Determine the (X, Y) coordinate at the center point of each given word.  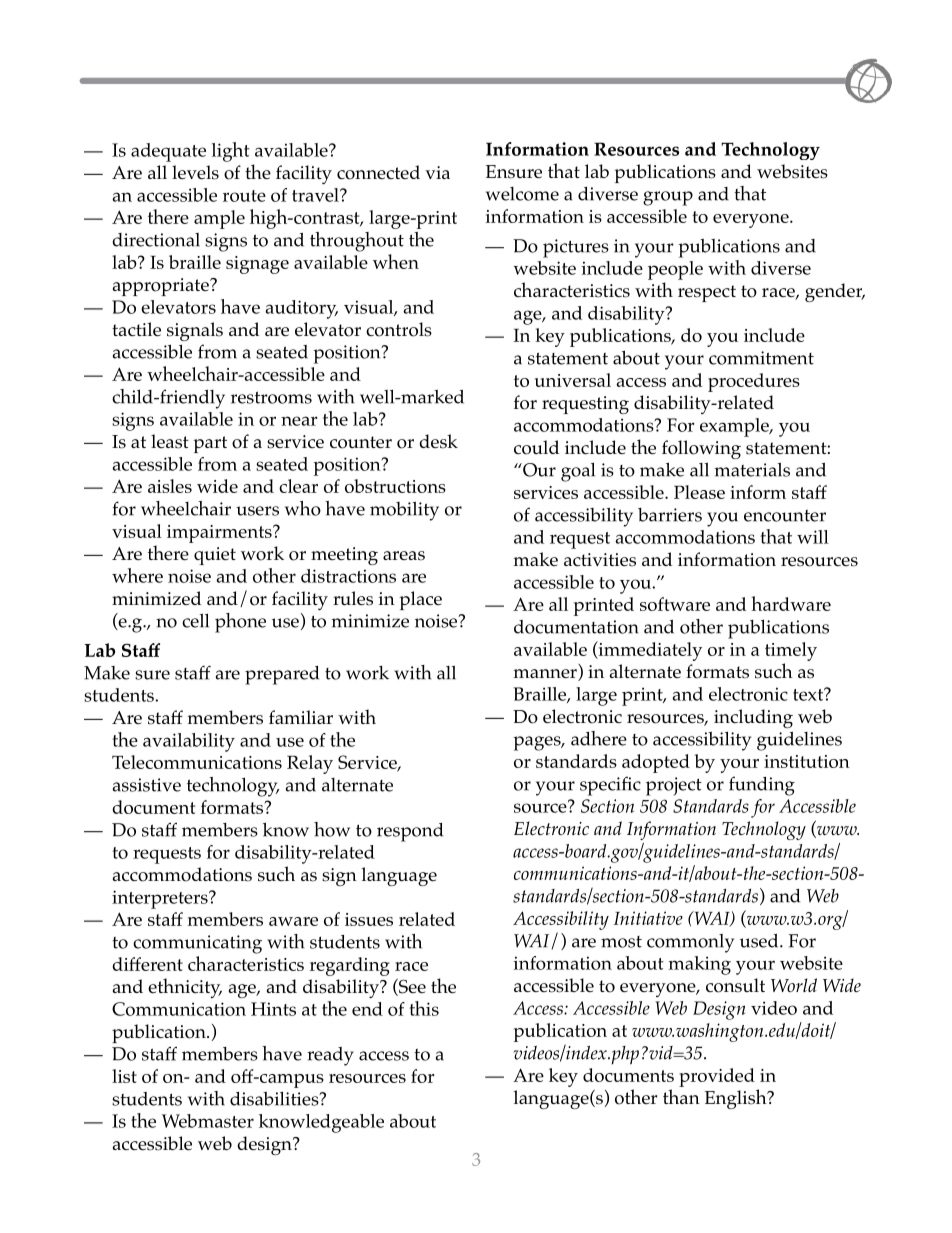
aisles (170, 486)
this (424, 1008)
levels (195, 172)
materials (752, 469)
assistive (146, 785)
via (437, 172)
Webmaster (208, 1121)
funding (762, 786)
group (668, 198)
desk (438, 441)
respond (410, 832)
